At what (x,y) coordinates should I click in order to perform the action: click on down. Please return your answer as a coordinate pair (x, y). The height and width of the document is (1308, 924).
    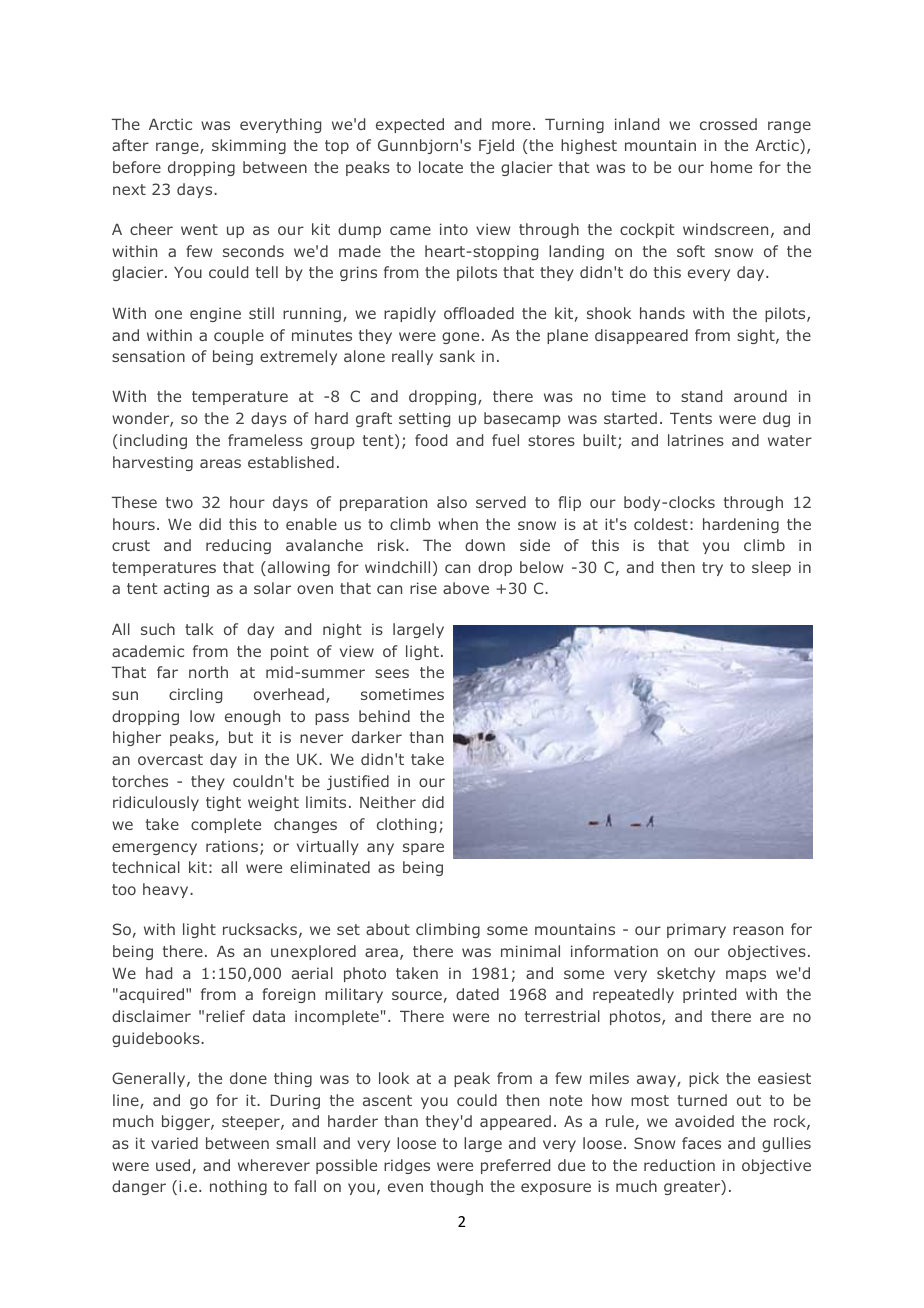
    Looking at the image, I should click on (485, 545).
